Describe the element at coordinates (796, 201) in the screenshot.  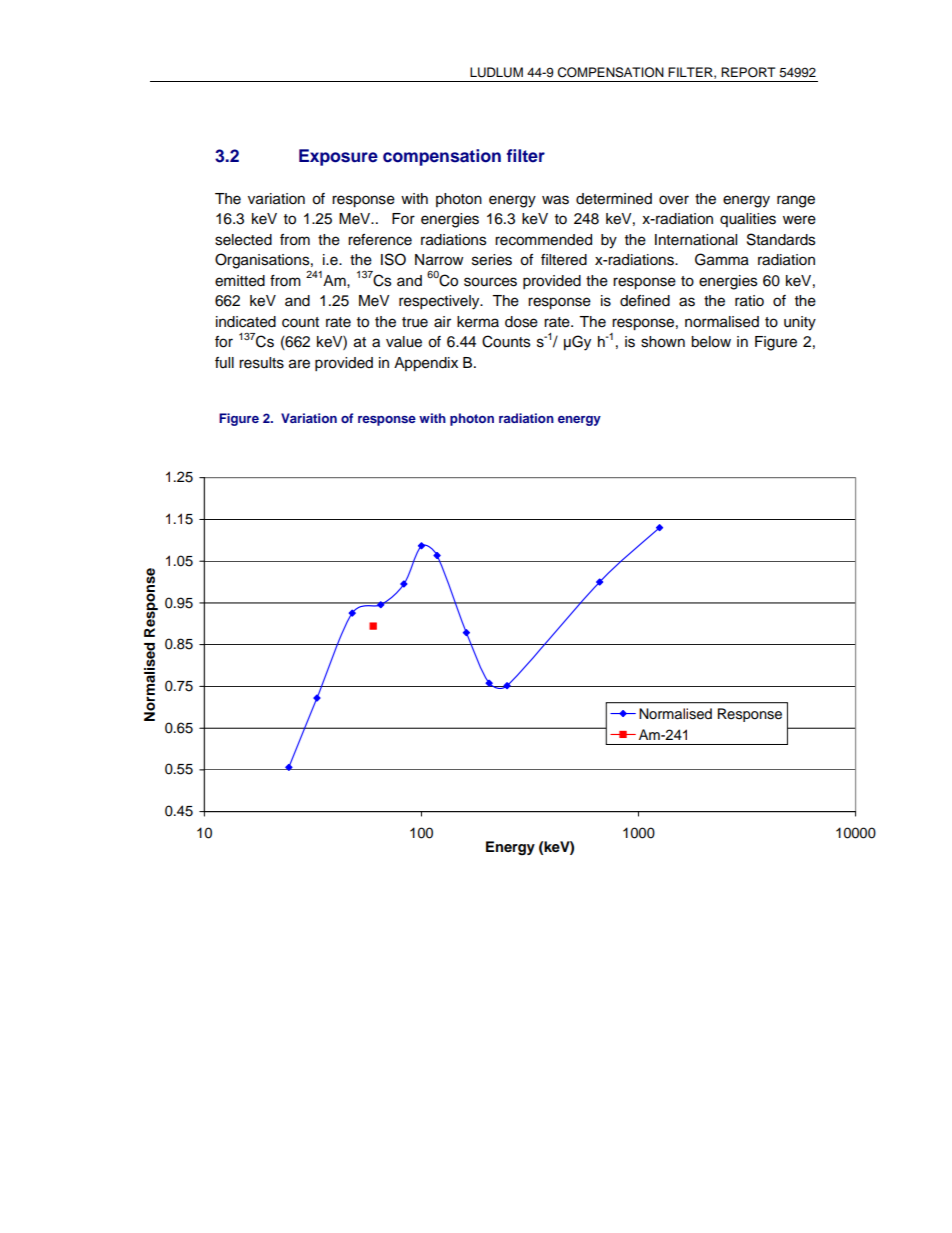
I see `range` at that location.
